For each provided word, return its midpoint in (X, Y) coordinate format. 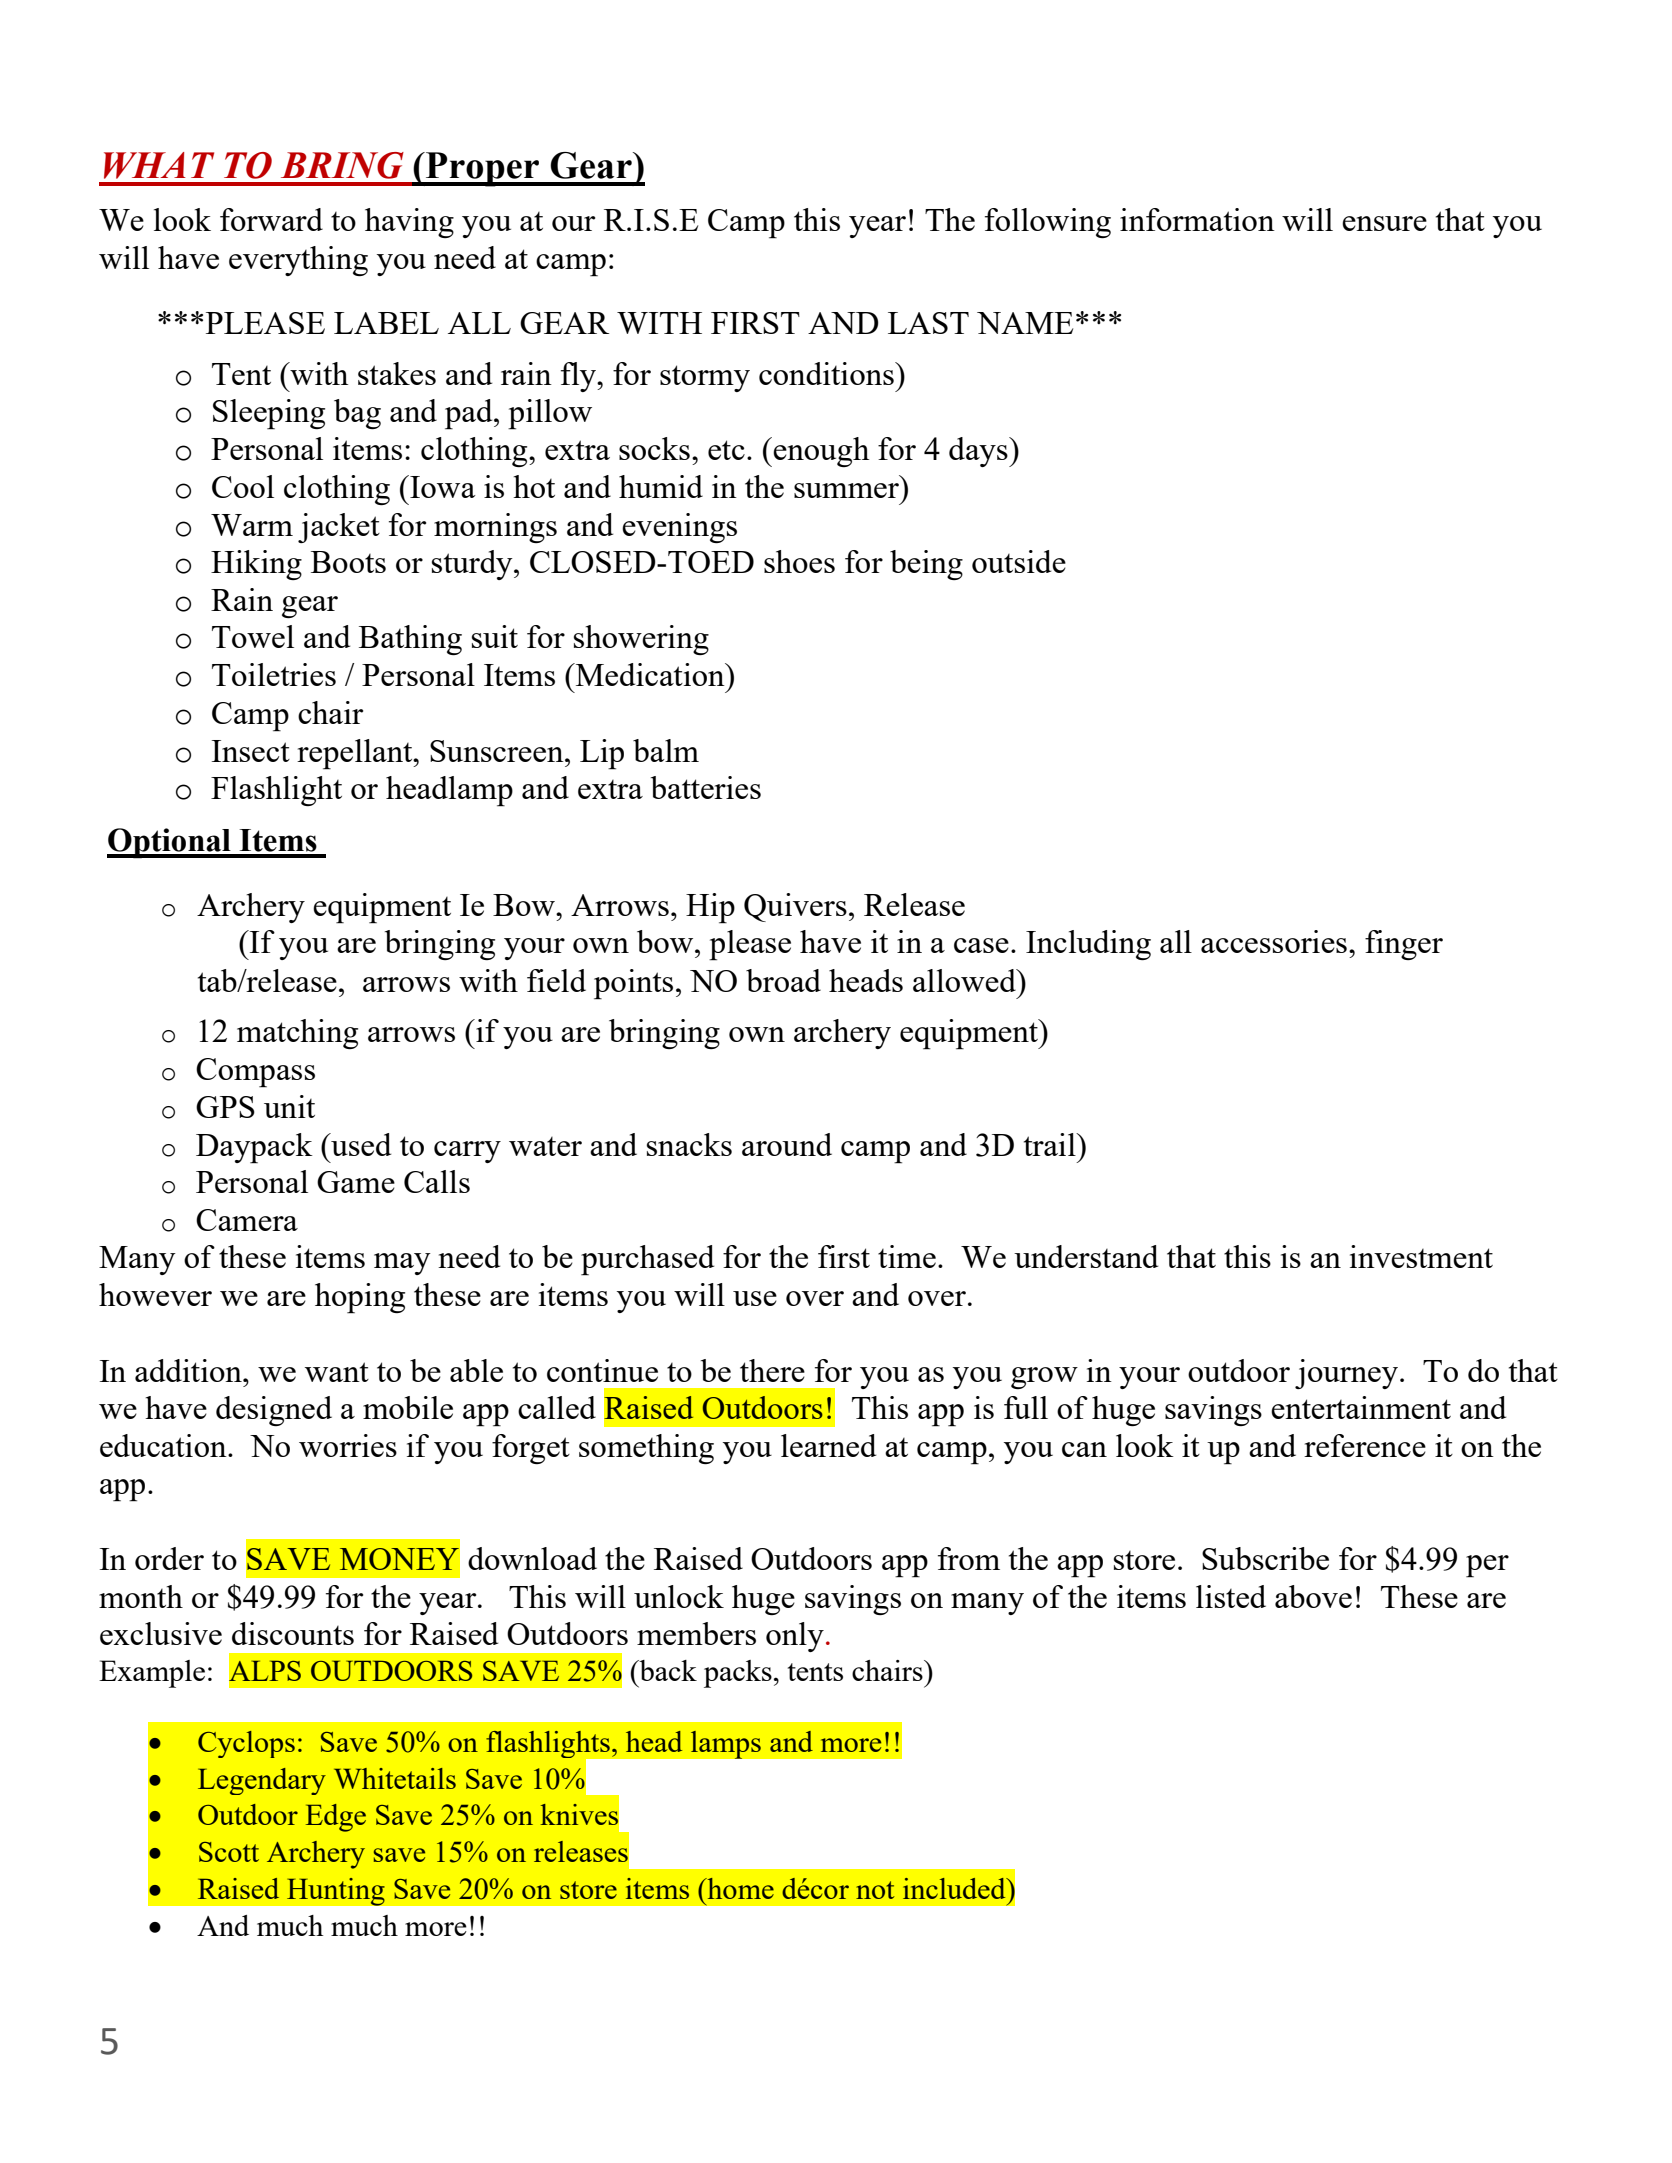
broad (783, 980)
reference (1365, 1445)
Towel (253, 636)
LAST (928, 323)
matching (297, 1034)
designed (274, 1411)
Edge (336, 1818)
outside (1019, 561)
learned (828, 1445)
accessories (1274, 941)
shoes (799, 561)
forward (271, 219)
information (1197, 219)
